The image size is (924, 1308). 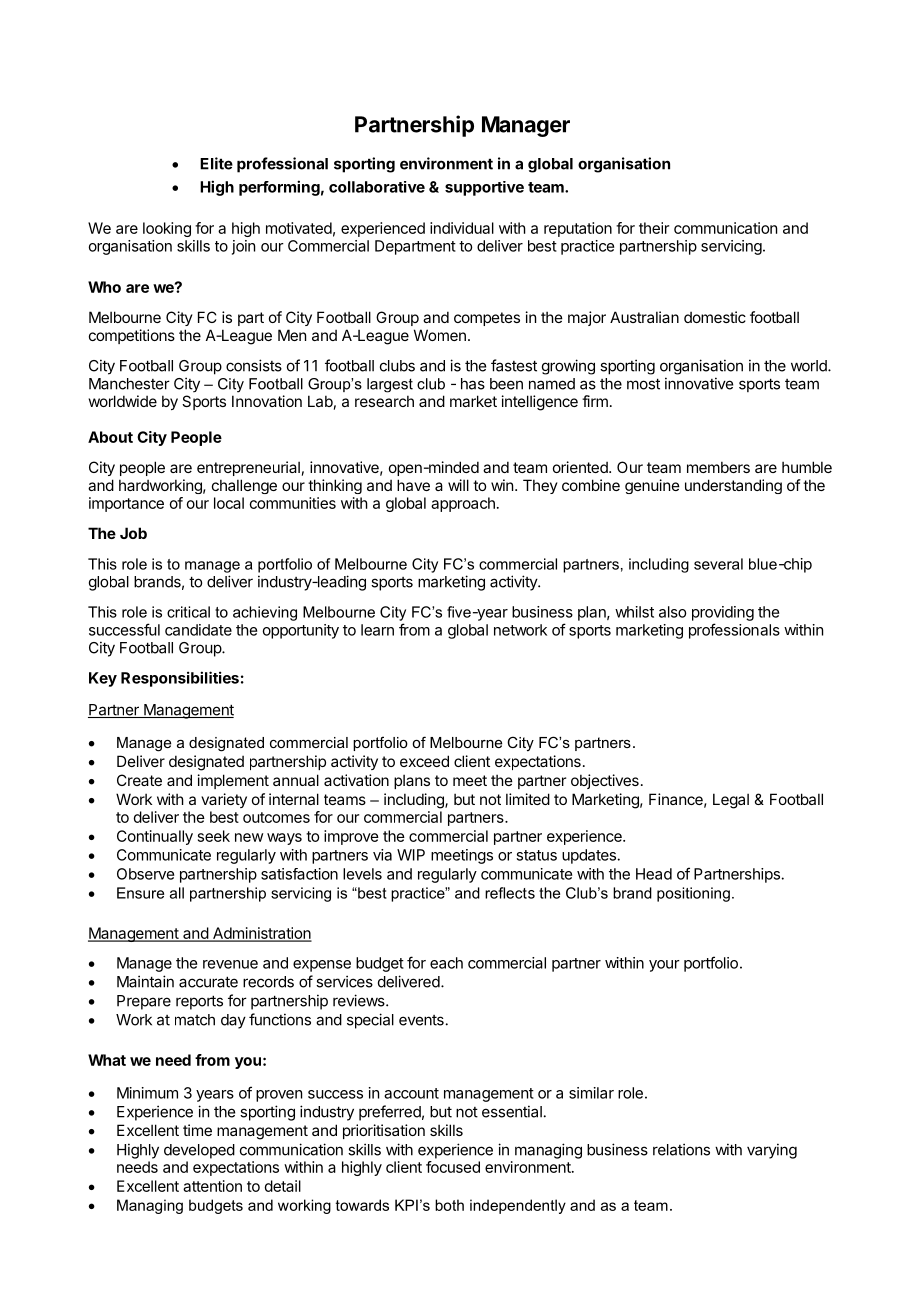 I want to click on providing, so click(x=723, y=613).
